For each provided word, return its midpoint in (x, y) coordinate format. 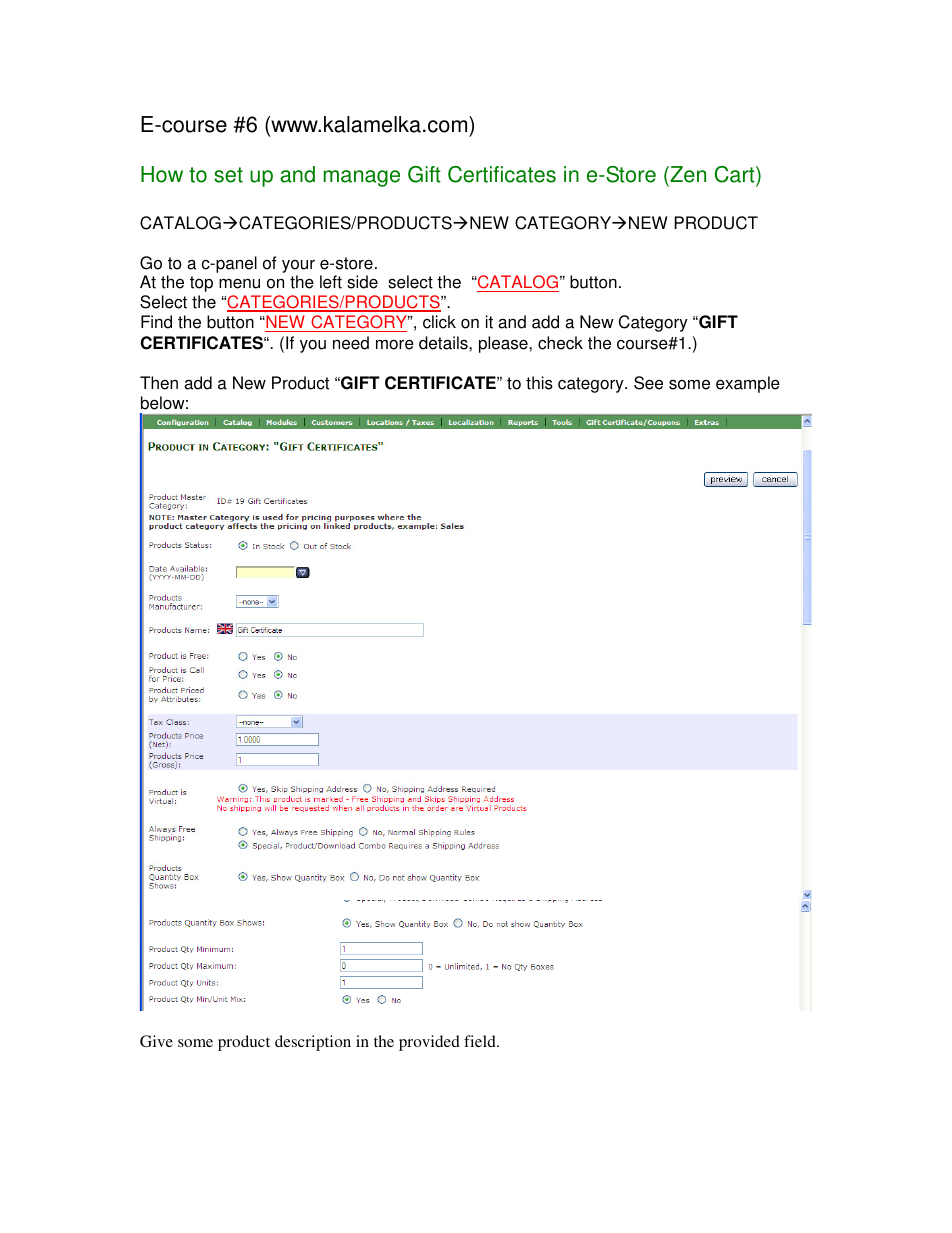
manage (362, 178)
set (228, 175)
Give (156, 1041)
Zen (687, 176)
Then (159, 383)
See (648, 383)
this (539, 383)
